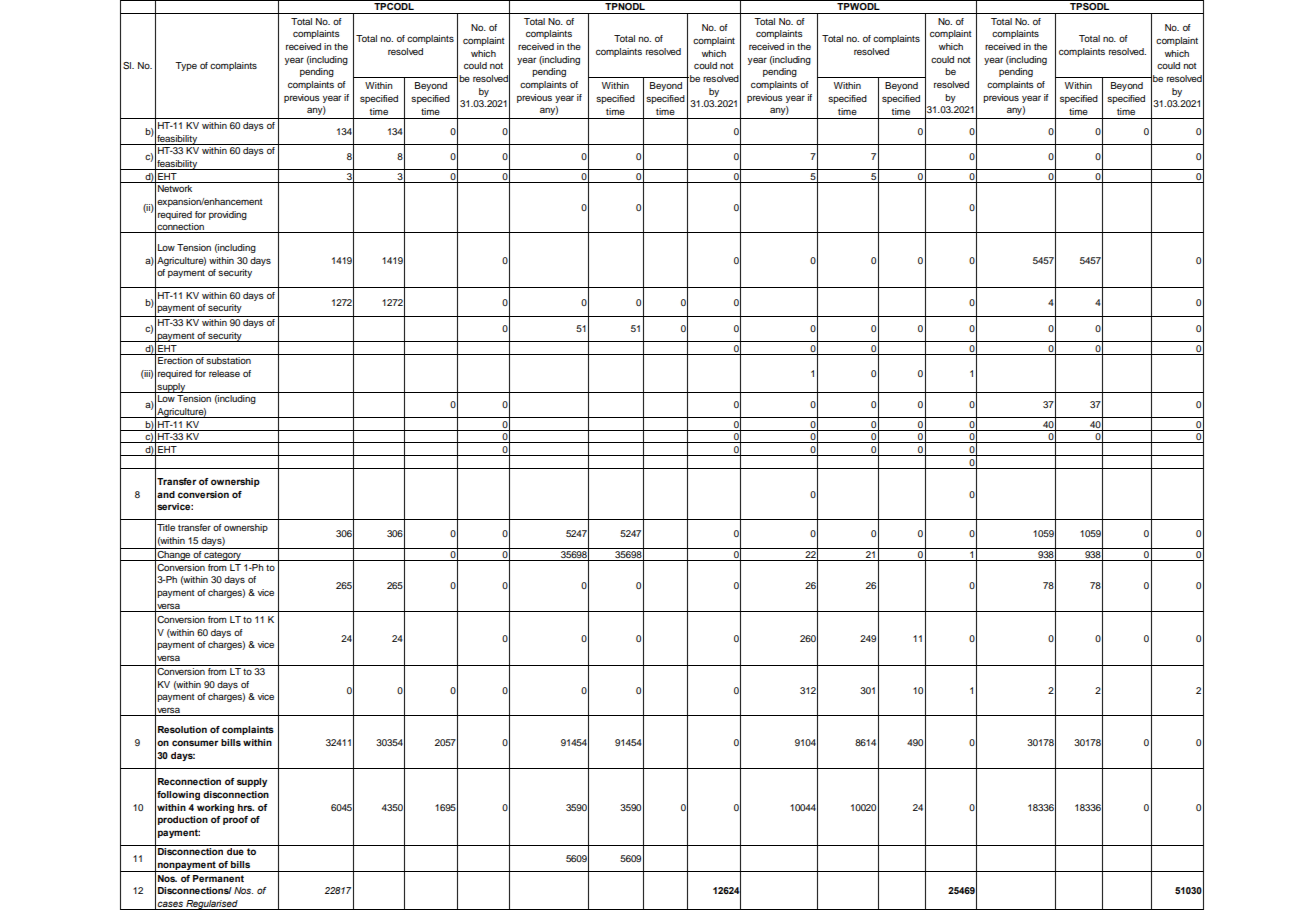  What do you see at coordinates (175, 360) in the screenshot?
I see `Erection` at bounding box center [175, 360].
